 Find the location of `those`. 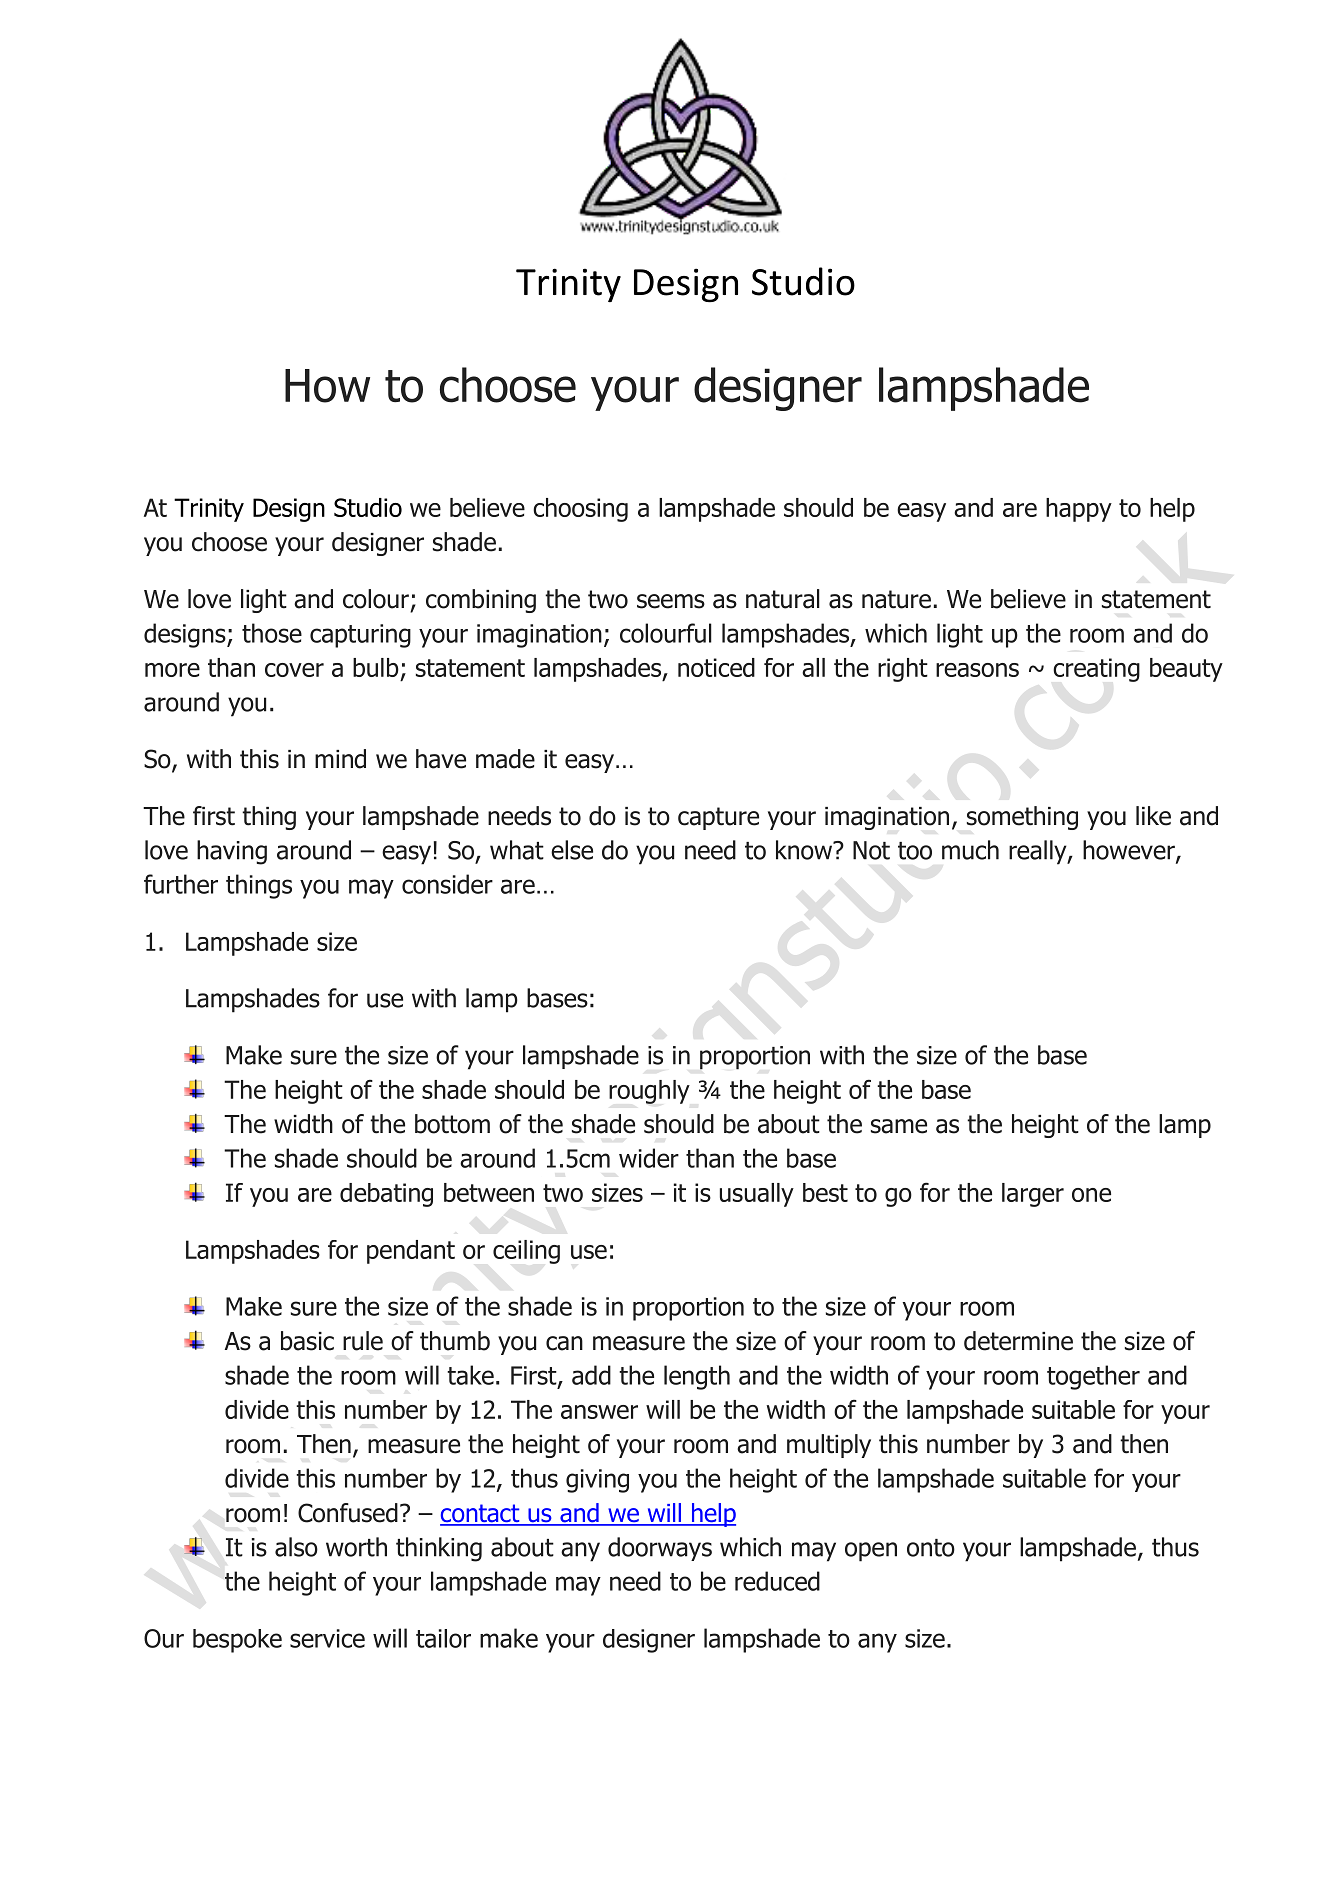

those is located at coordinates (272, 633).
